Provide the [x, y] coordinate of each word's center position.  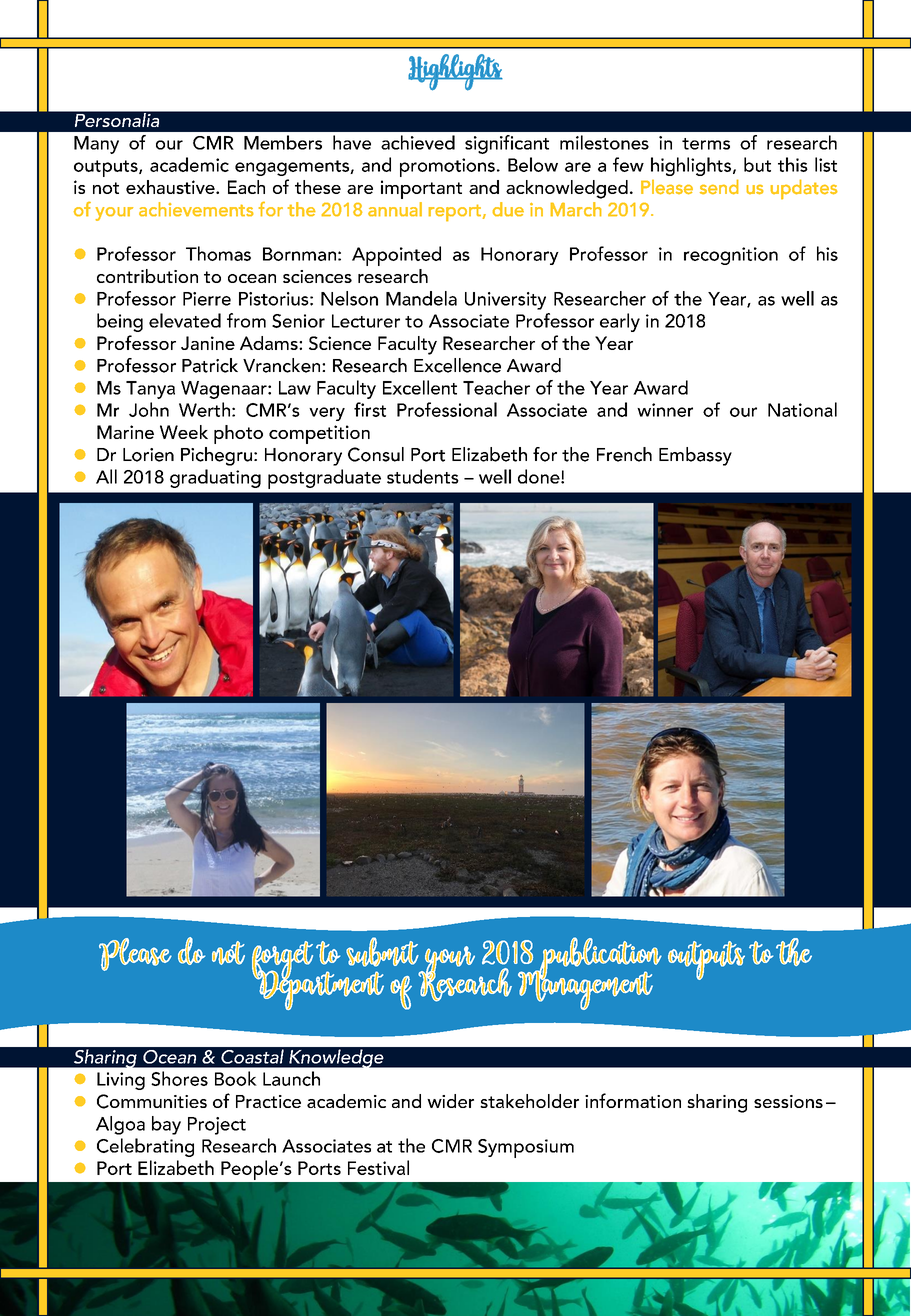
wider [450, 1101]
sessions [788, 1101]
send [719, 187]
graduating [215, 478]
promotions [447, 167]
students [423, 476]
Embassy [695, 456]
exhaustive [171, 187]
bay [166, 1125]
